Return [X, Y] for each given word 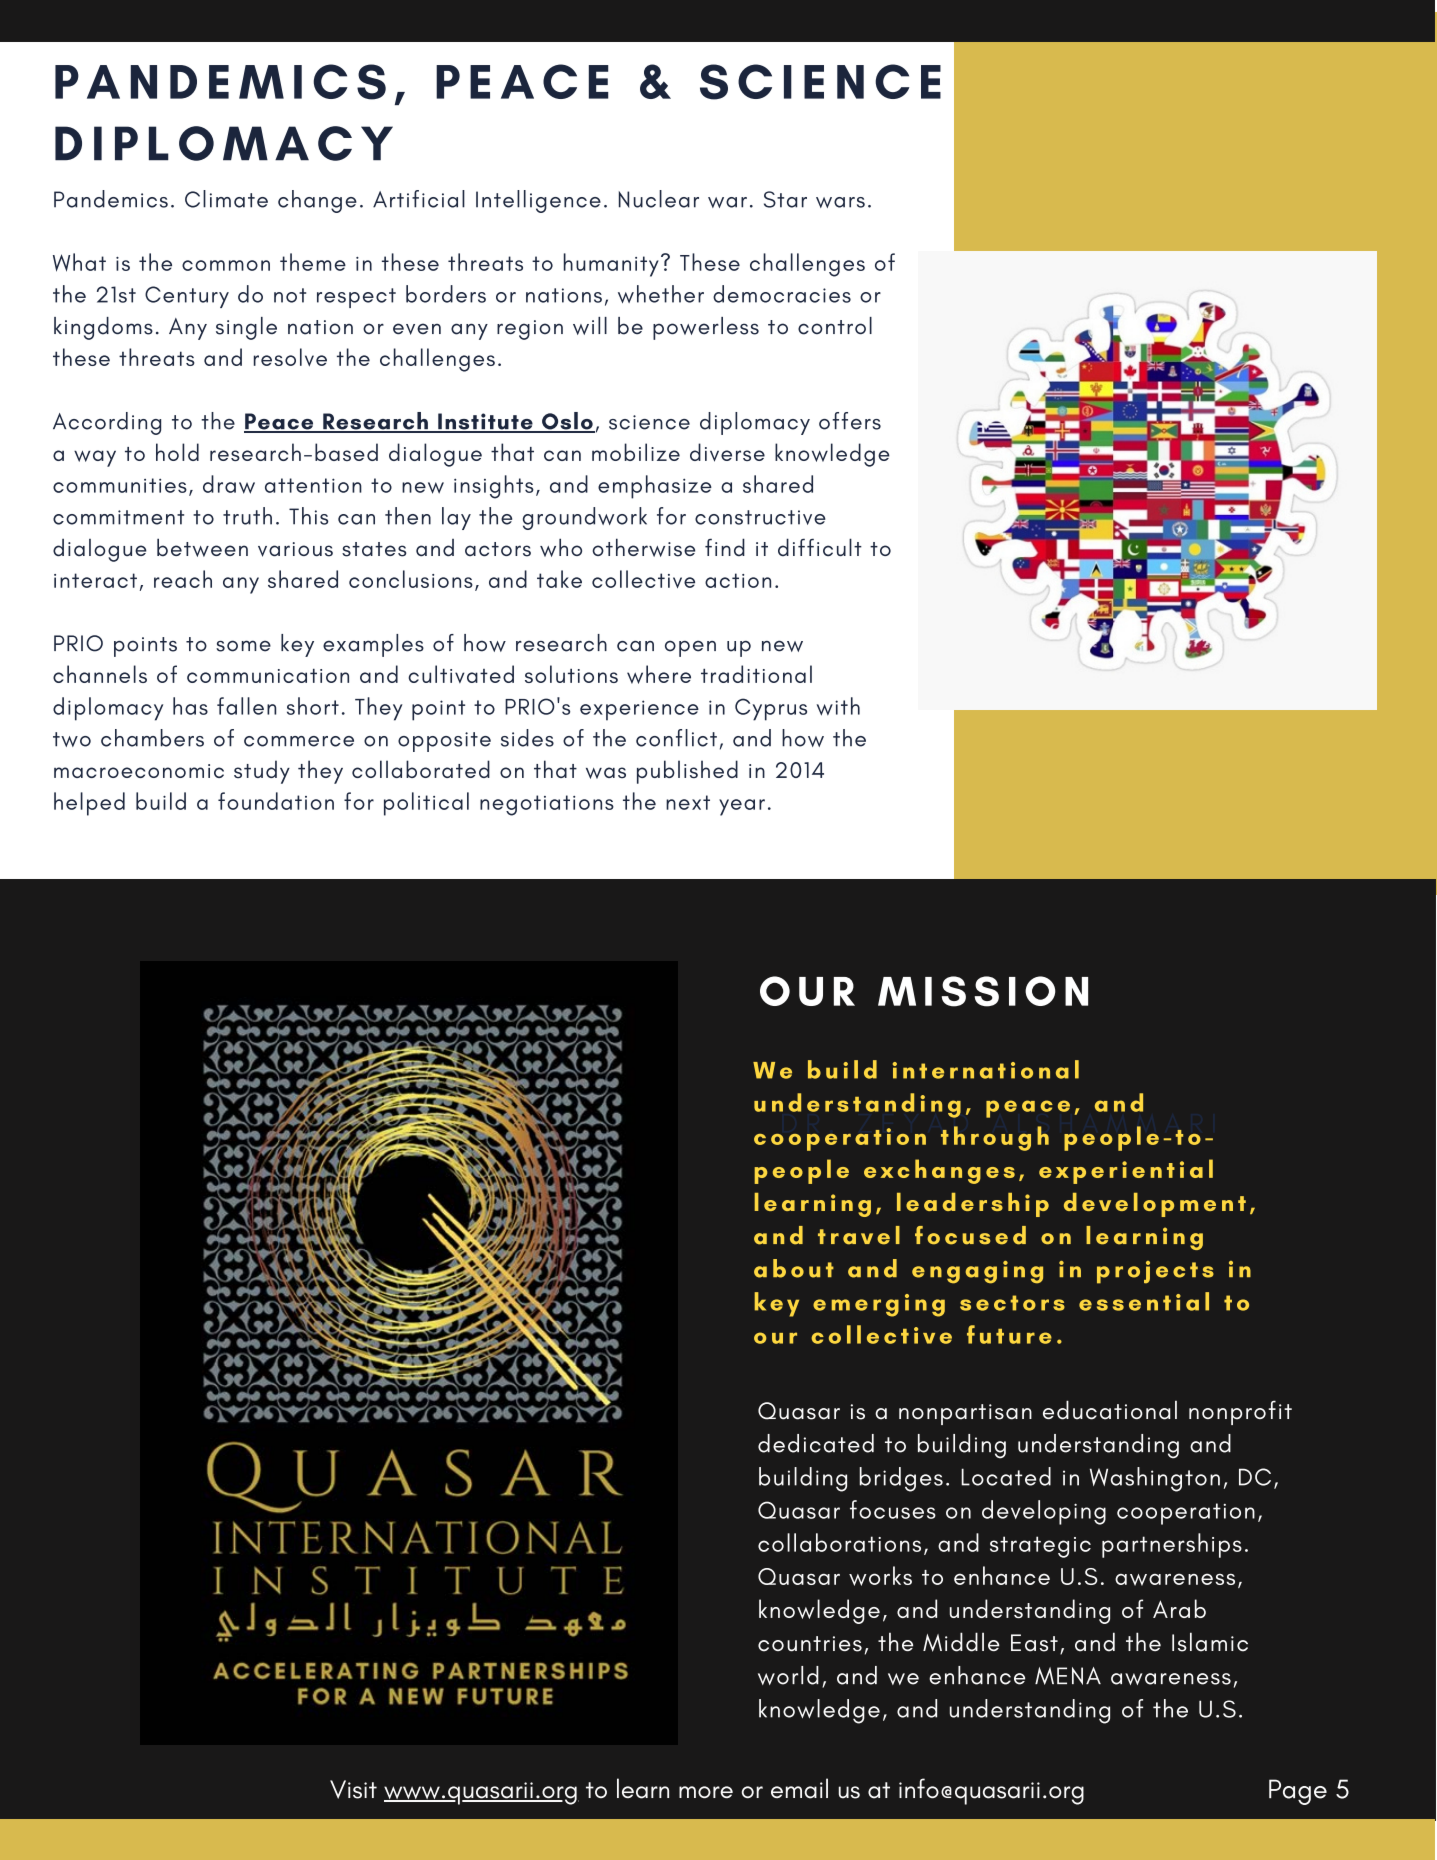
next [688, 802]
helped [89, 804]
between [202, 547]
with [838, 706]
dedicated [816, 1443]
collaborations [839, 1542]
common [226, 265]
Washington [1155, 1479]
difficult [820, 547]
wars [840, 202]
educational [1110, 1410]
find [725, 547]
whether [661, 294]
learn [643, 1788]
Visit [353, 1789]
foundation [276, 801]
